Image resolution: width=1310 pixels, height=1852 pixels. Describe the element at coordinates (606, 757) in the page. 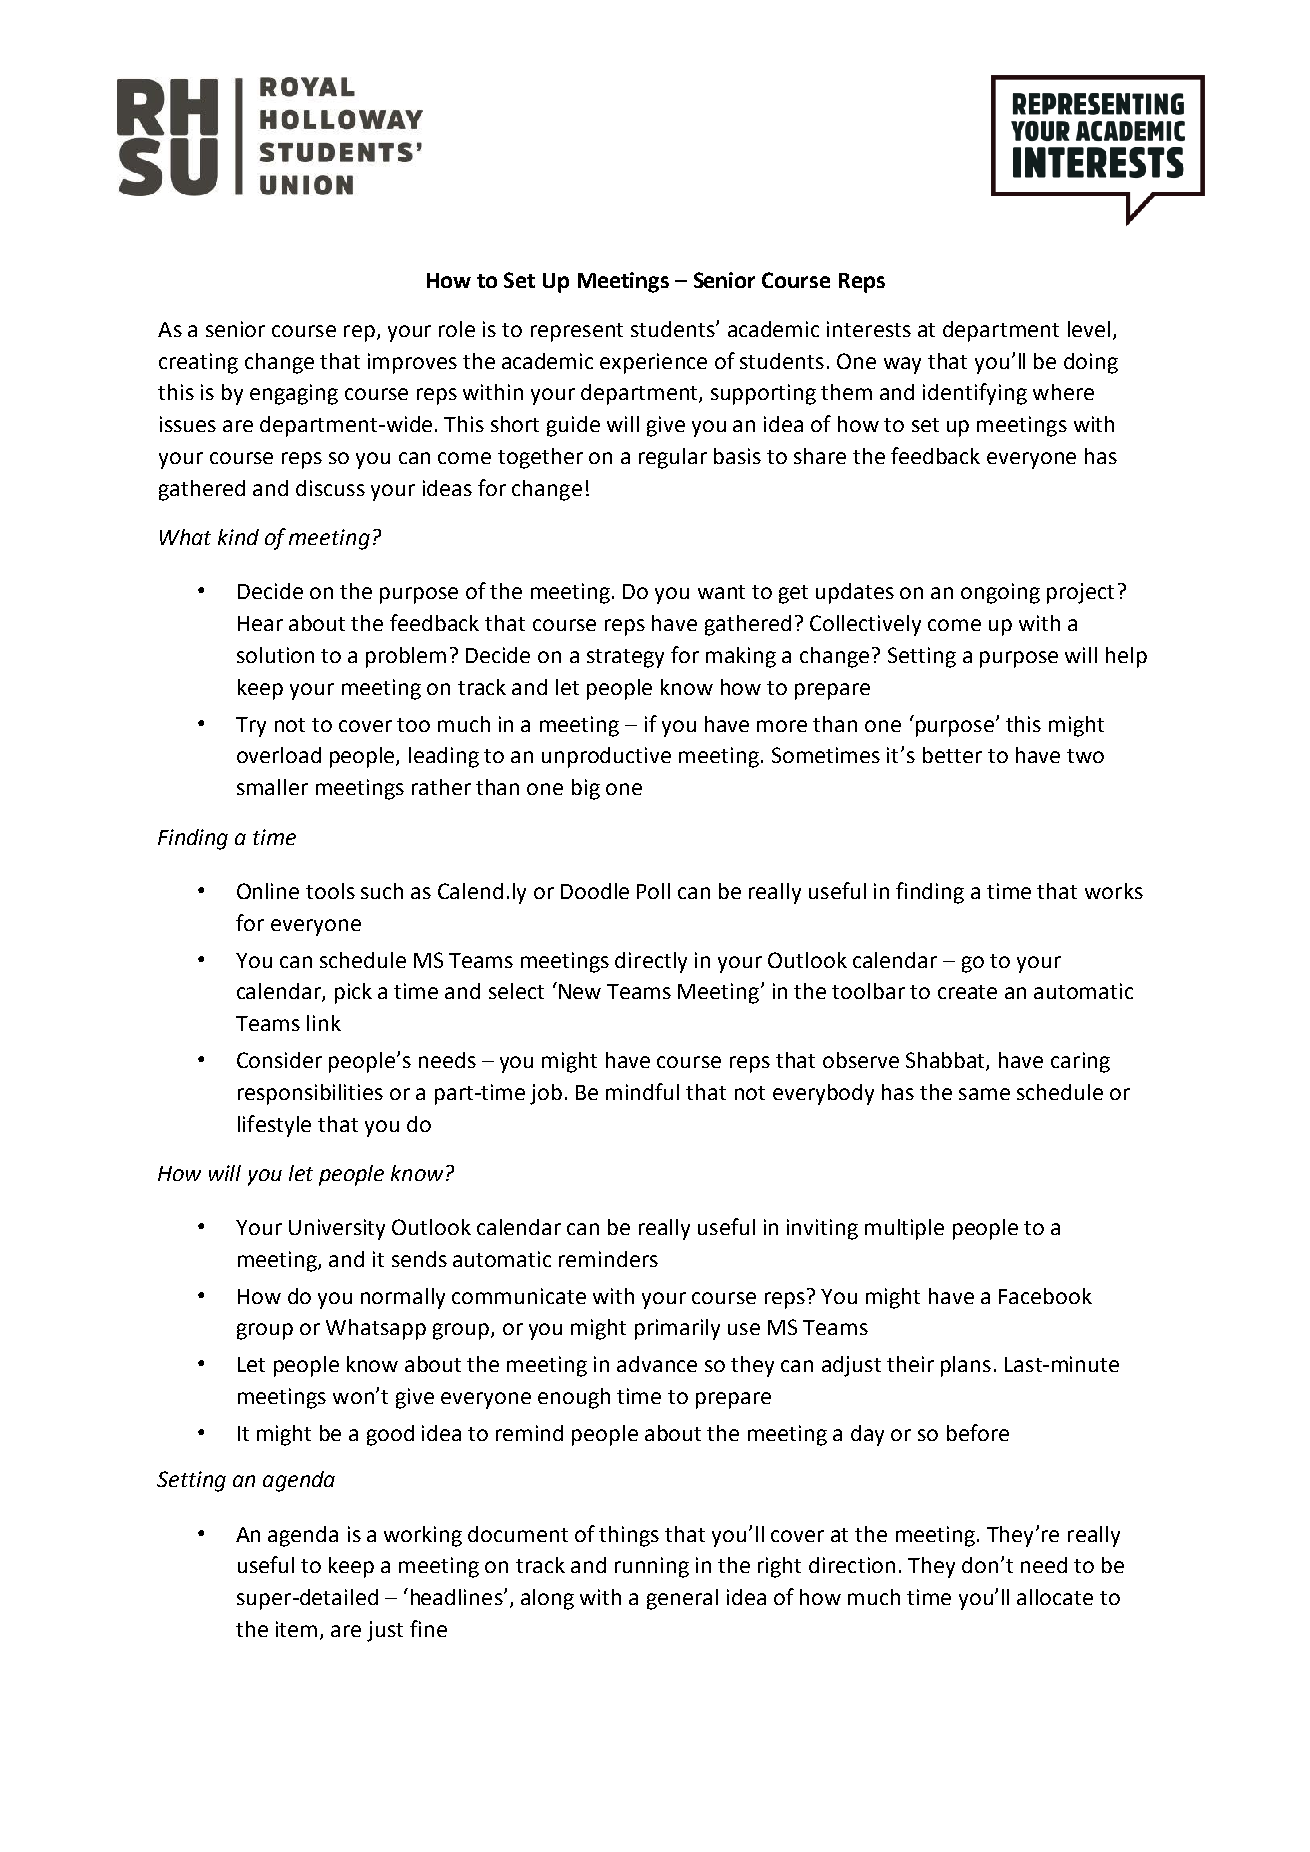

I see `unproductive` at that location.
